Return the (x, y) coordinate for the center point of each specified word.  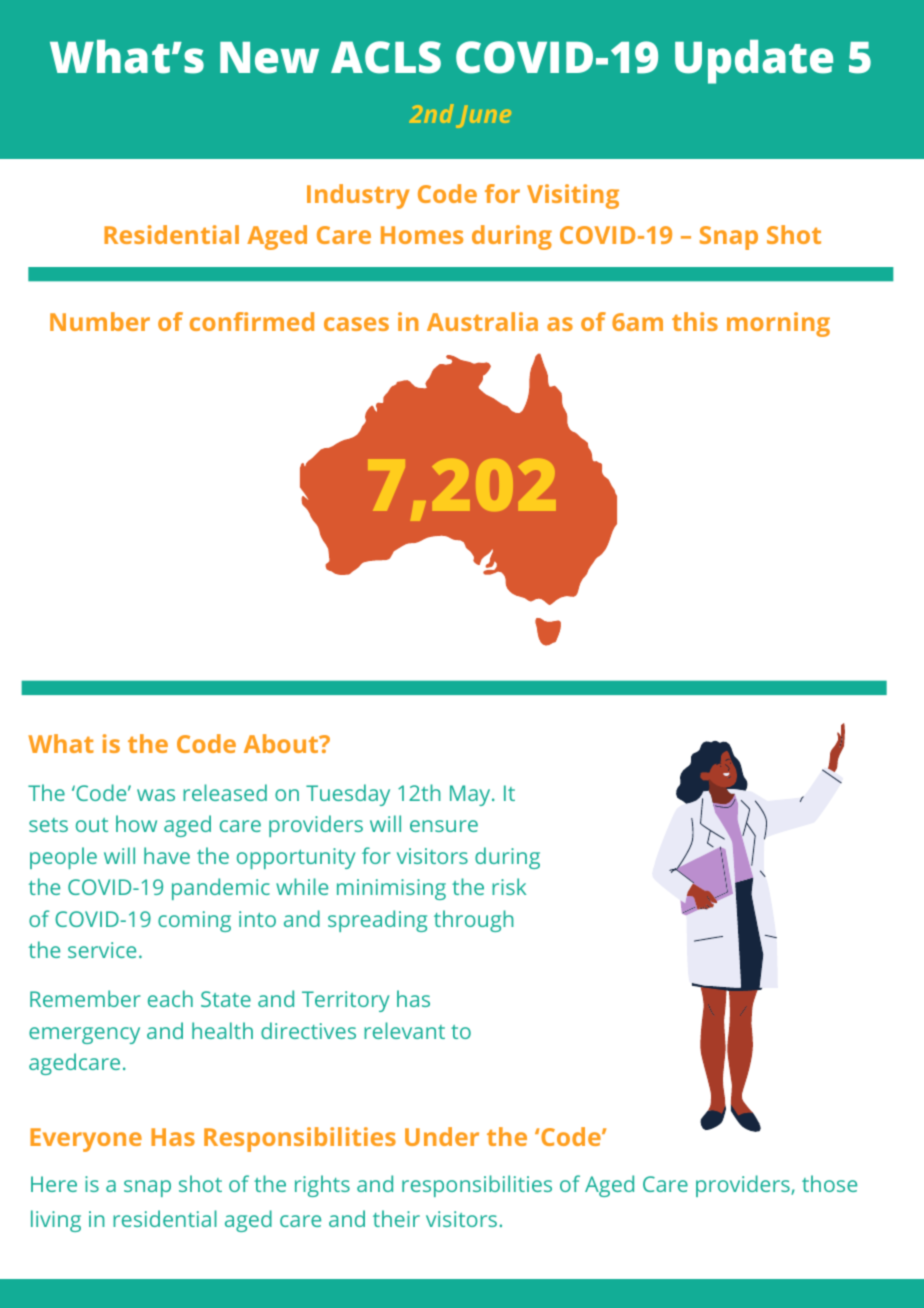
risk (509, 886)
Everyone (86, 1140)
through (474, 921)
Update (754, 62)
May (471, 795)
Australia (482, 321)
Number (100, 321)
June (483, 117)
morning (778, 324)
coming (194, 921)
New (269, 58)
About (282, 743)
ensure (444, 826)
